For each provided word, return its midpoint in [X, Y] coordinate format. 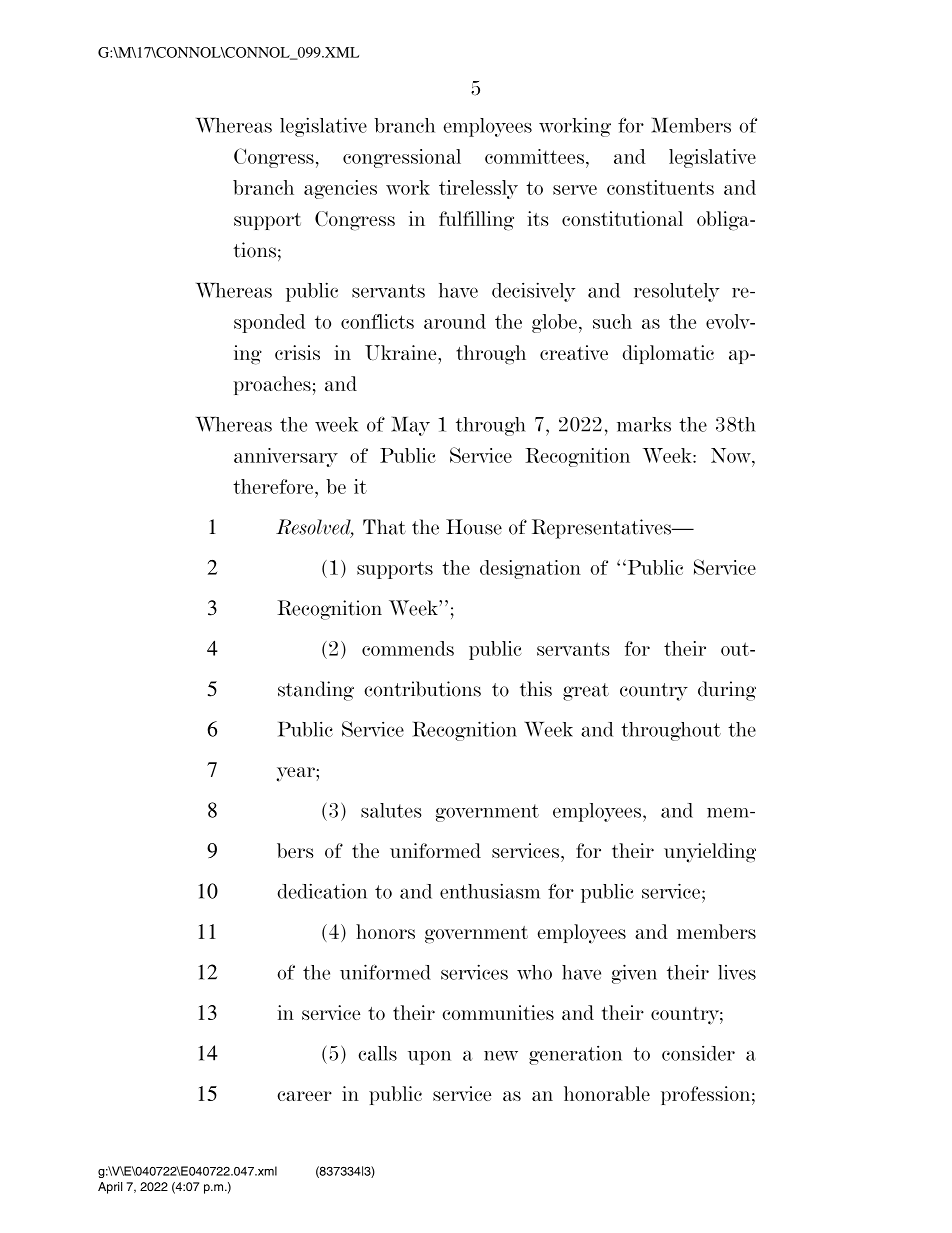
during [727, 691]
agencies [340, 189]
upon [429, 1058]
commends [408, 648]
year [296, 774]
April [110, 1188]
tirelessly [478, 189]
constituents [660, 187]
